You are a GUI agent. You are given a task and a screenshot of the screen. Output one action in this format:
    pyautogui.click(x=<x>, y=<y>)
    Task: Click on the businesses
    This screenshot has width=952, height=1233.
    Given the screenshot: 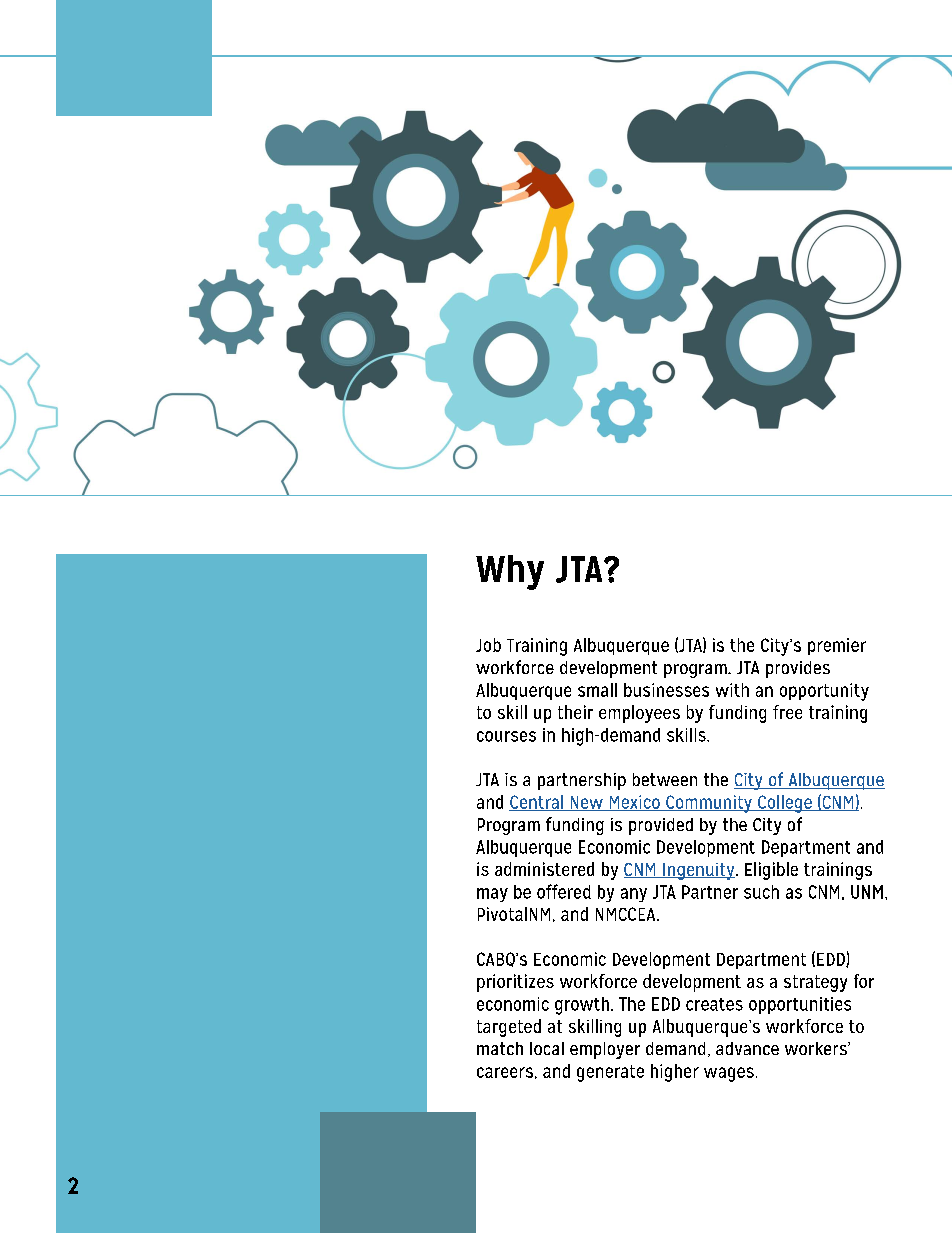 What is the action you would take?
    pyautogui.click(x=666, y=690)
